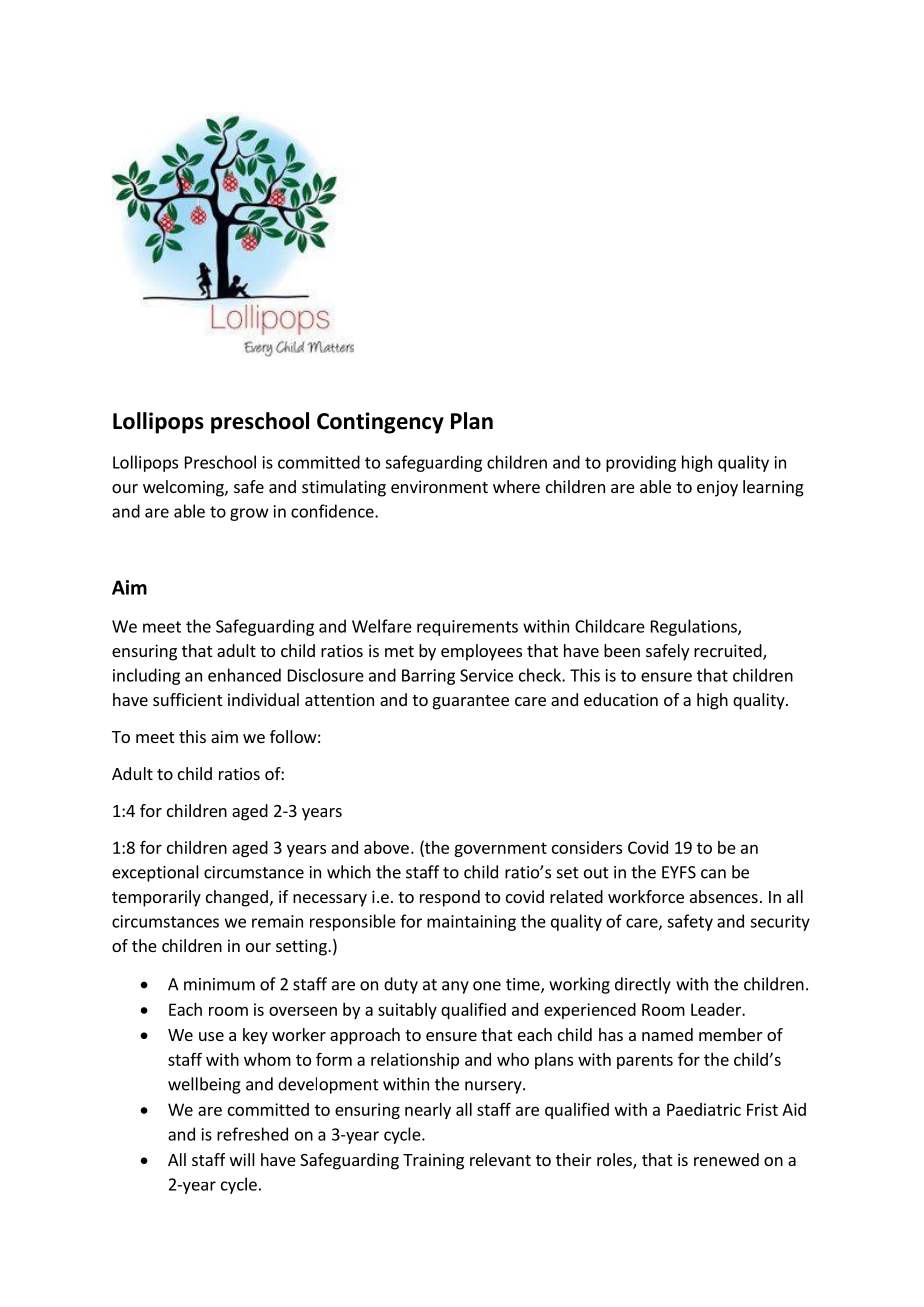 The width and height of the image is (924, 1307). What do you see at coordinates (500, 849) in the image?
I see `government` at bounding box center [500, 849].
